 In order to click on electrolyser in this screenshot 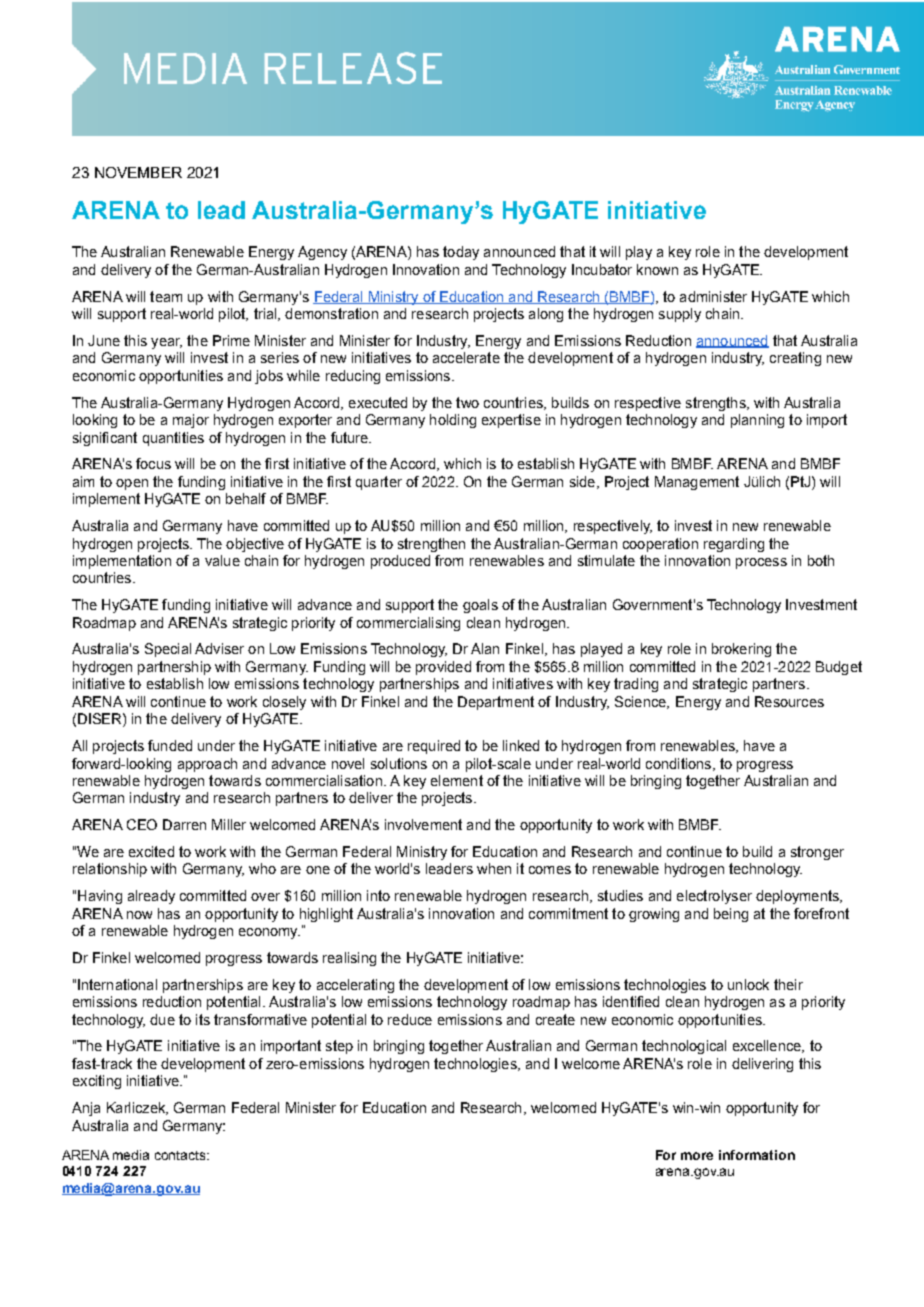, I will do `click(714, 897)`.
